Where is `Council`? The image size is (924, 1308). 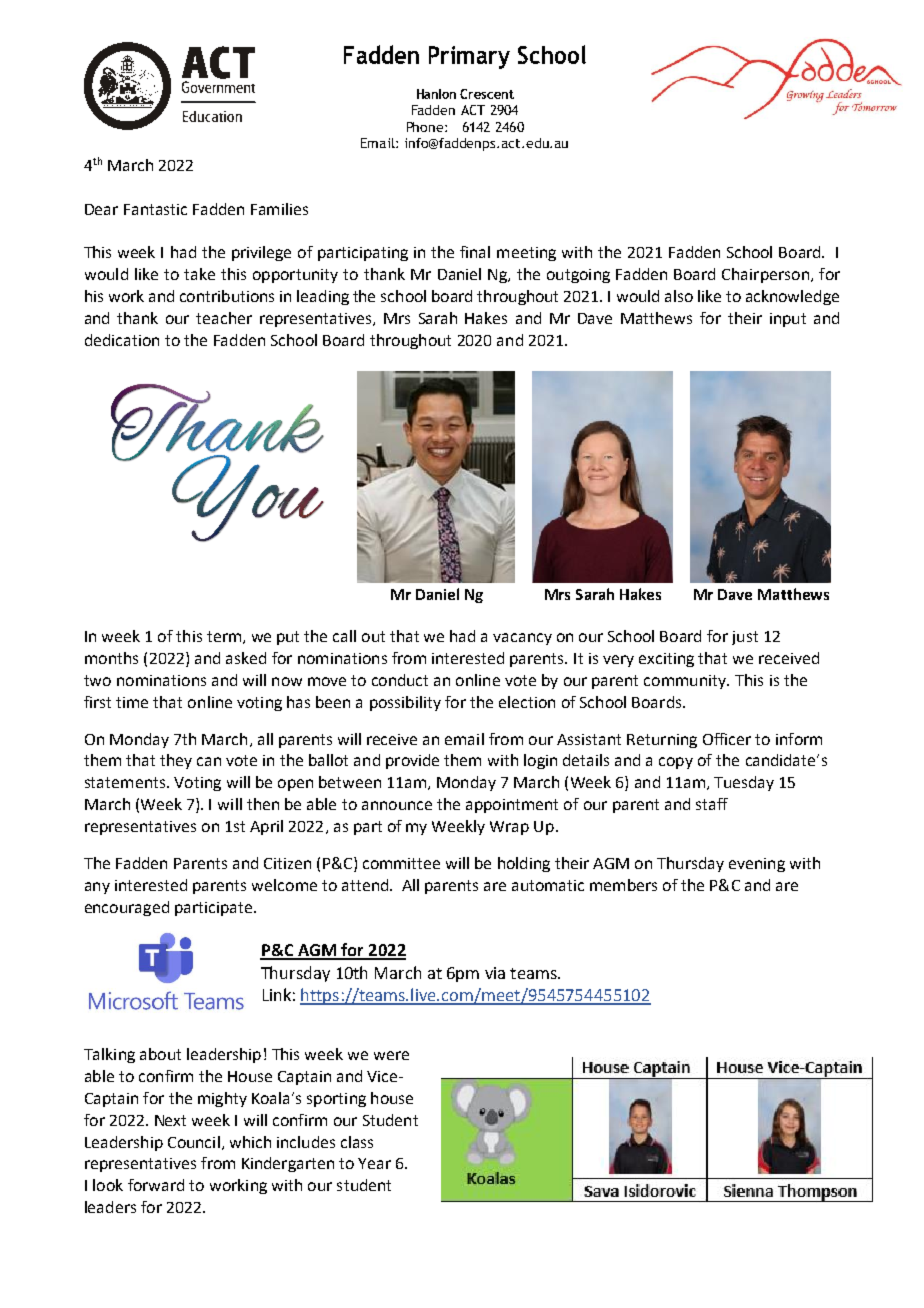 Council is located at coordinates (194, 1142).
